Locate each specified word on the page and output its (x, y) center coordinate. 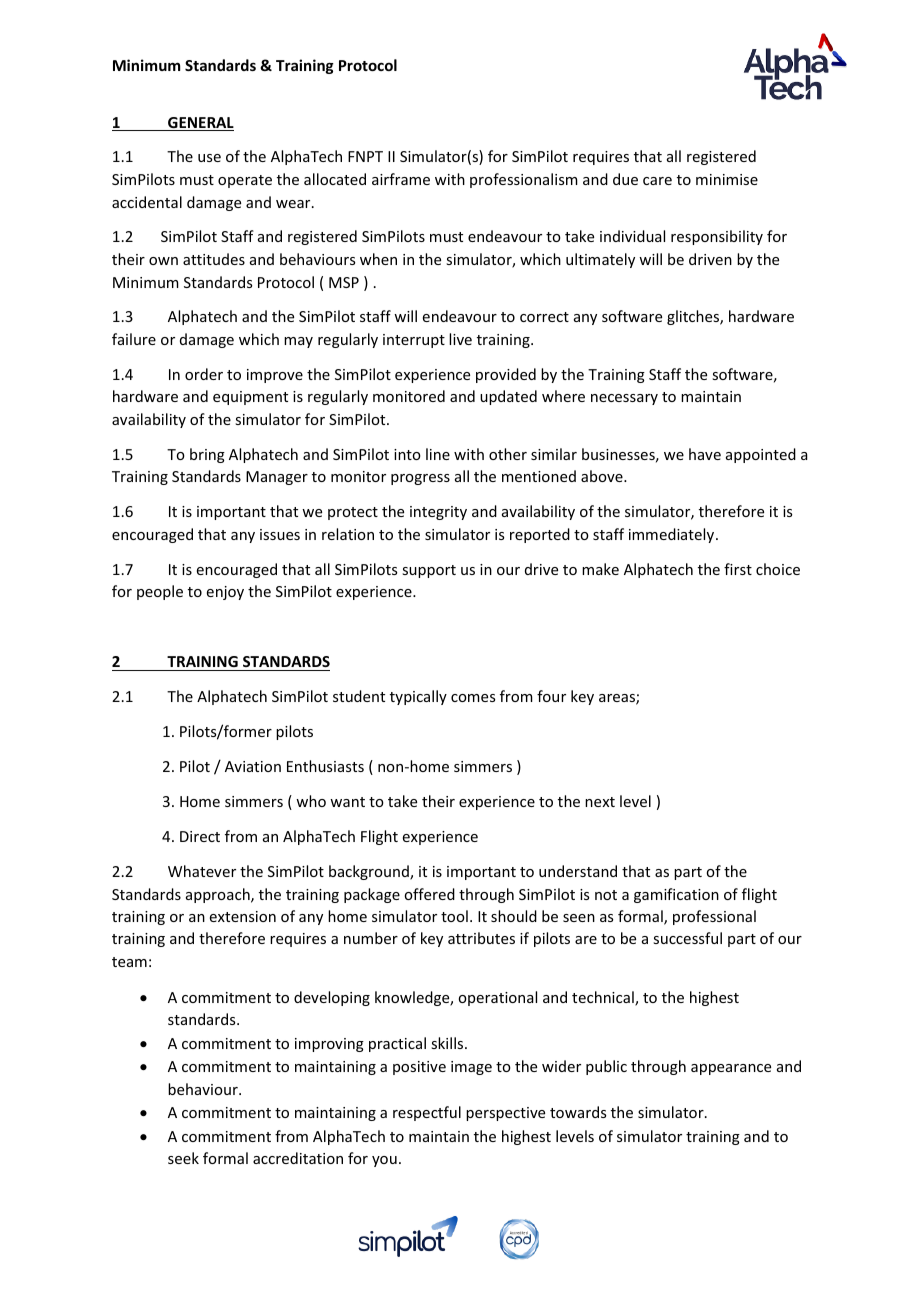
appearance (731, 1069)
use (209, 158)
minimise (727, 179)
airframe (401, 179)
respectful (427, 1113)
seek (183, 1158)
